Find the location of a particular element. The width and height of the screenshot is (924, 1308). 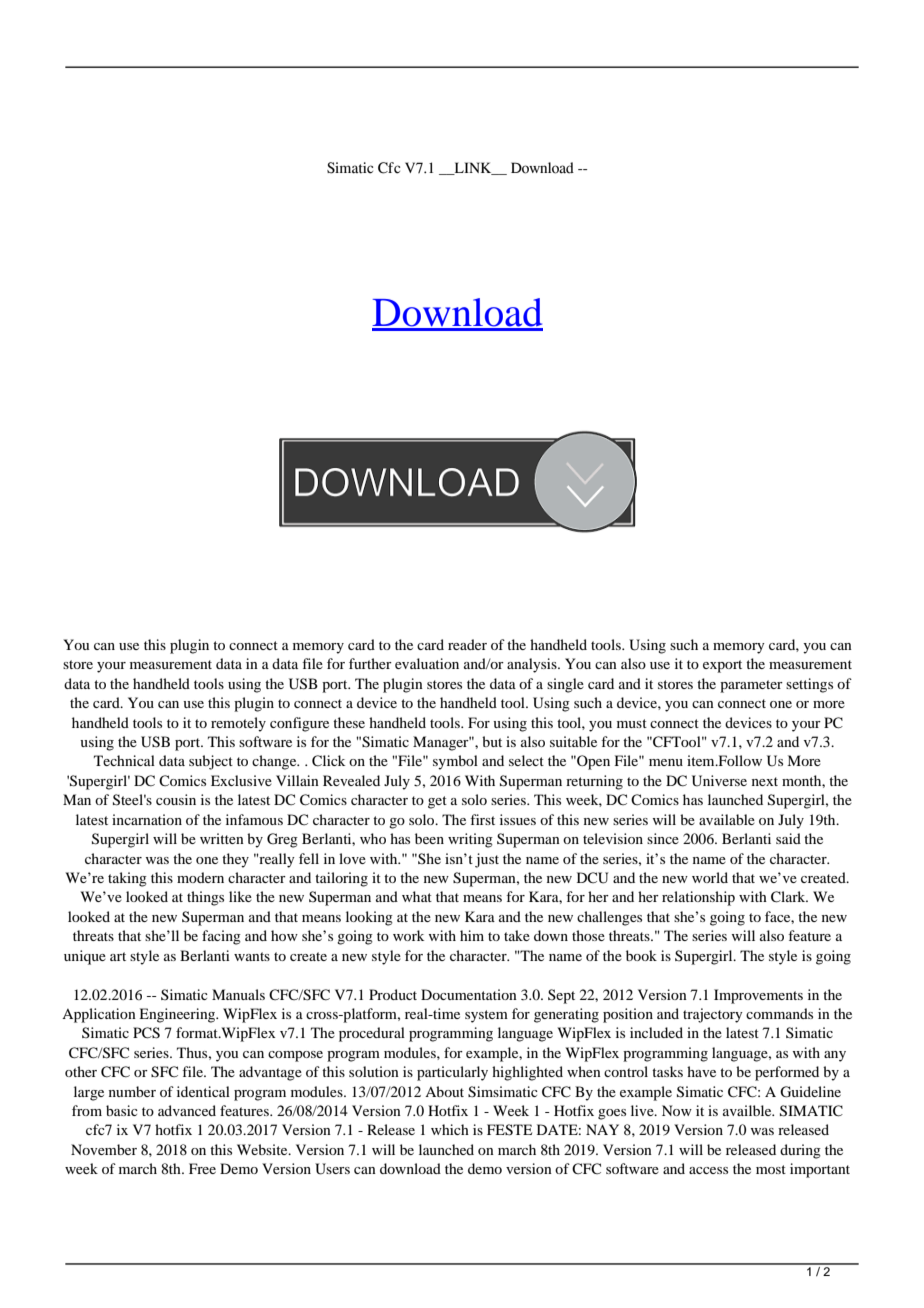

Improvements is located at coordinates (758, 996).
